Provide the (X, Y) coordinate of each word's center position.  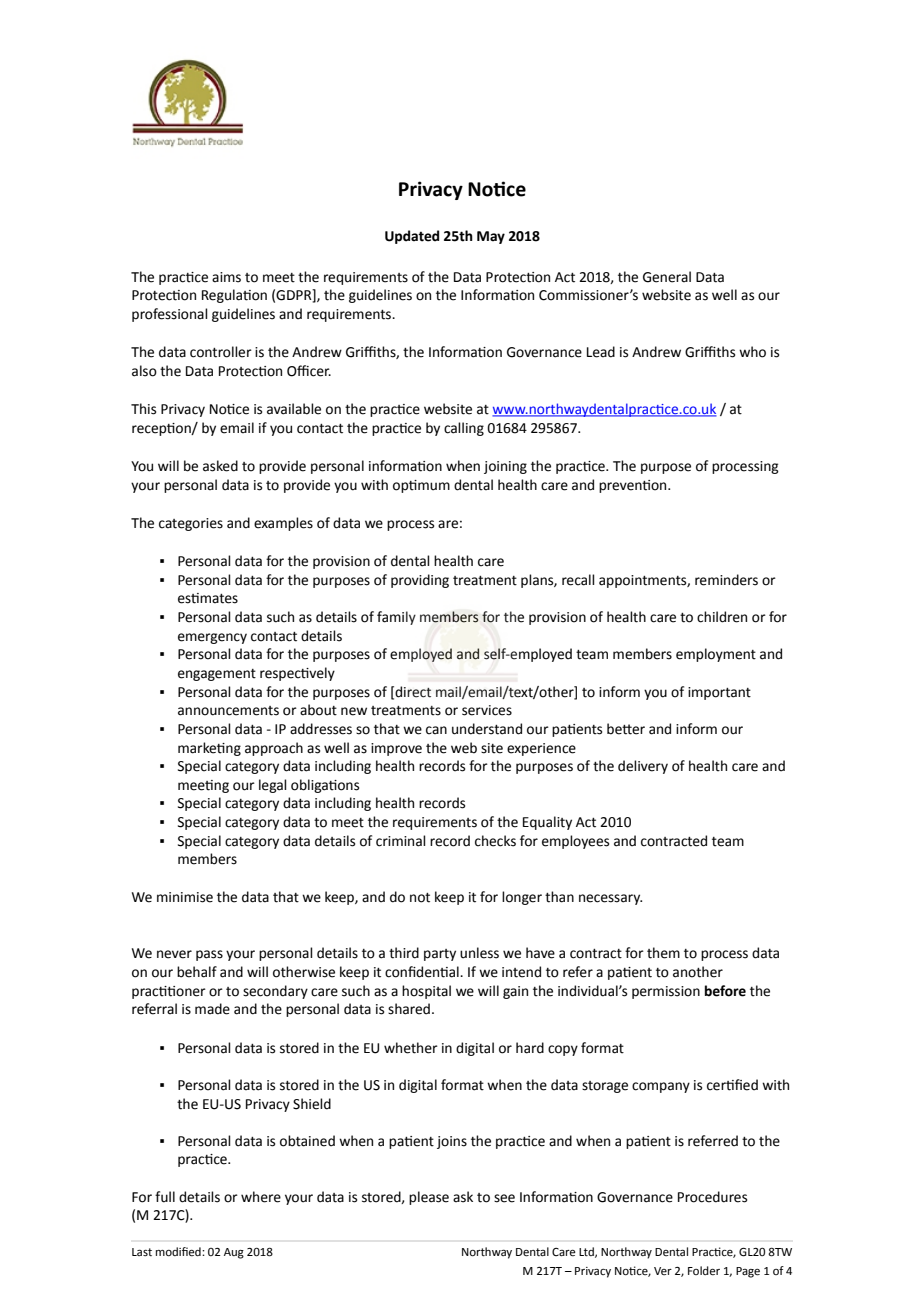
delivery (643, 767)
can (436, 730)
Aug (234, 1253)
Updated (412, 237)
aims (226, 277)
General (667, 277)
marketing (209, 749)
